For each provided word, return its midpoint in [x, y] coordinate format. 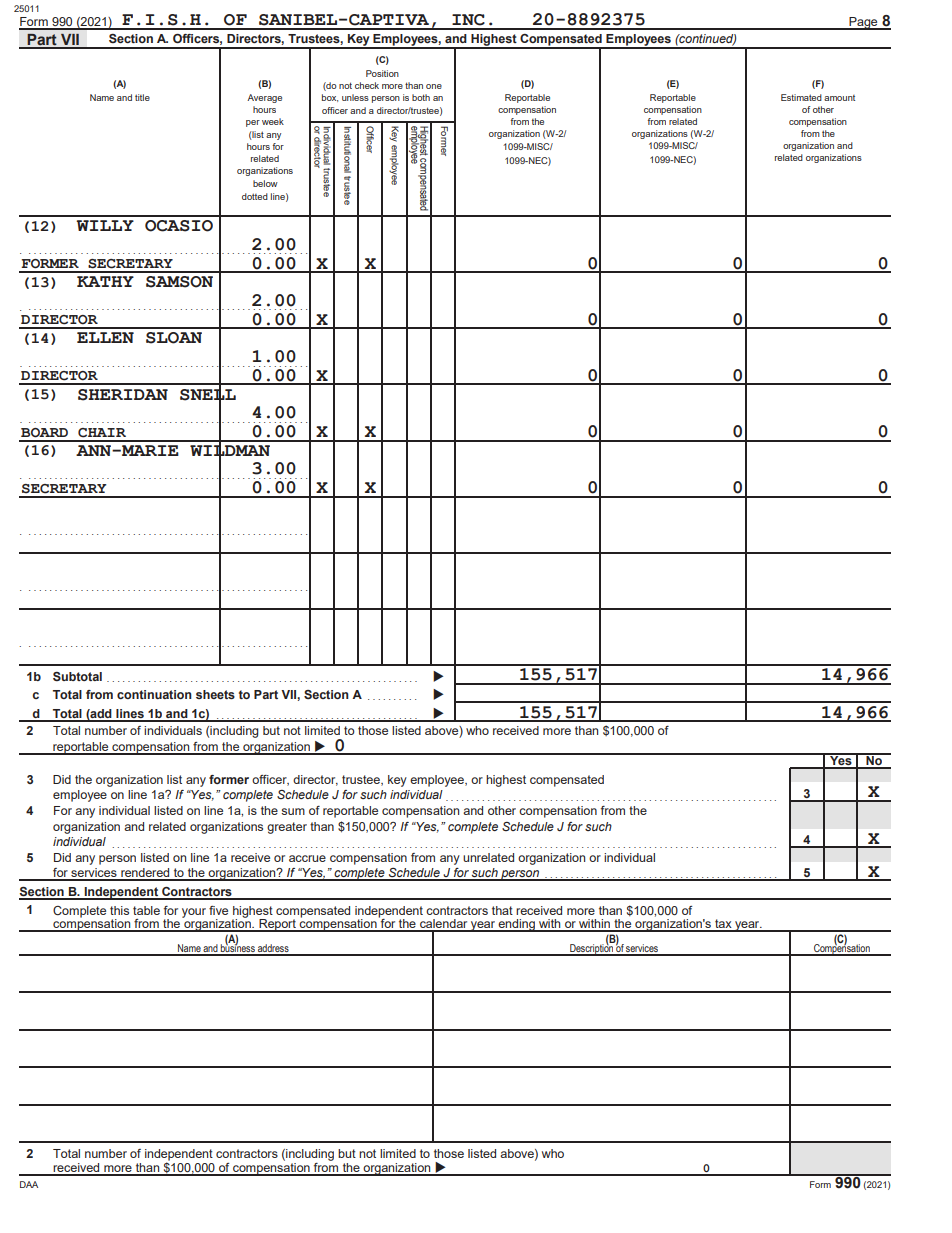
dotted [255, 196]
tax [723, 925]
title [142, 97]
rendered [145, 874]
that [502, 910]
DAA [29, 1184]
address [273, 949]
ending [516, 925]
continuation [154, 694]
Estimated [801, 97]
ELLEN [105, 337]
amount [839, 98]
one [434, 86]
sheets [215, 694]
